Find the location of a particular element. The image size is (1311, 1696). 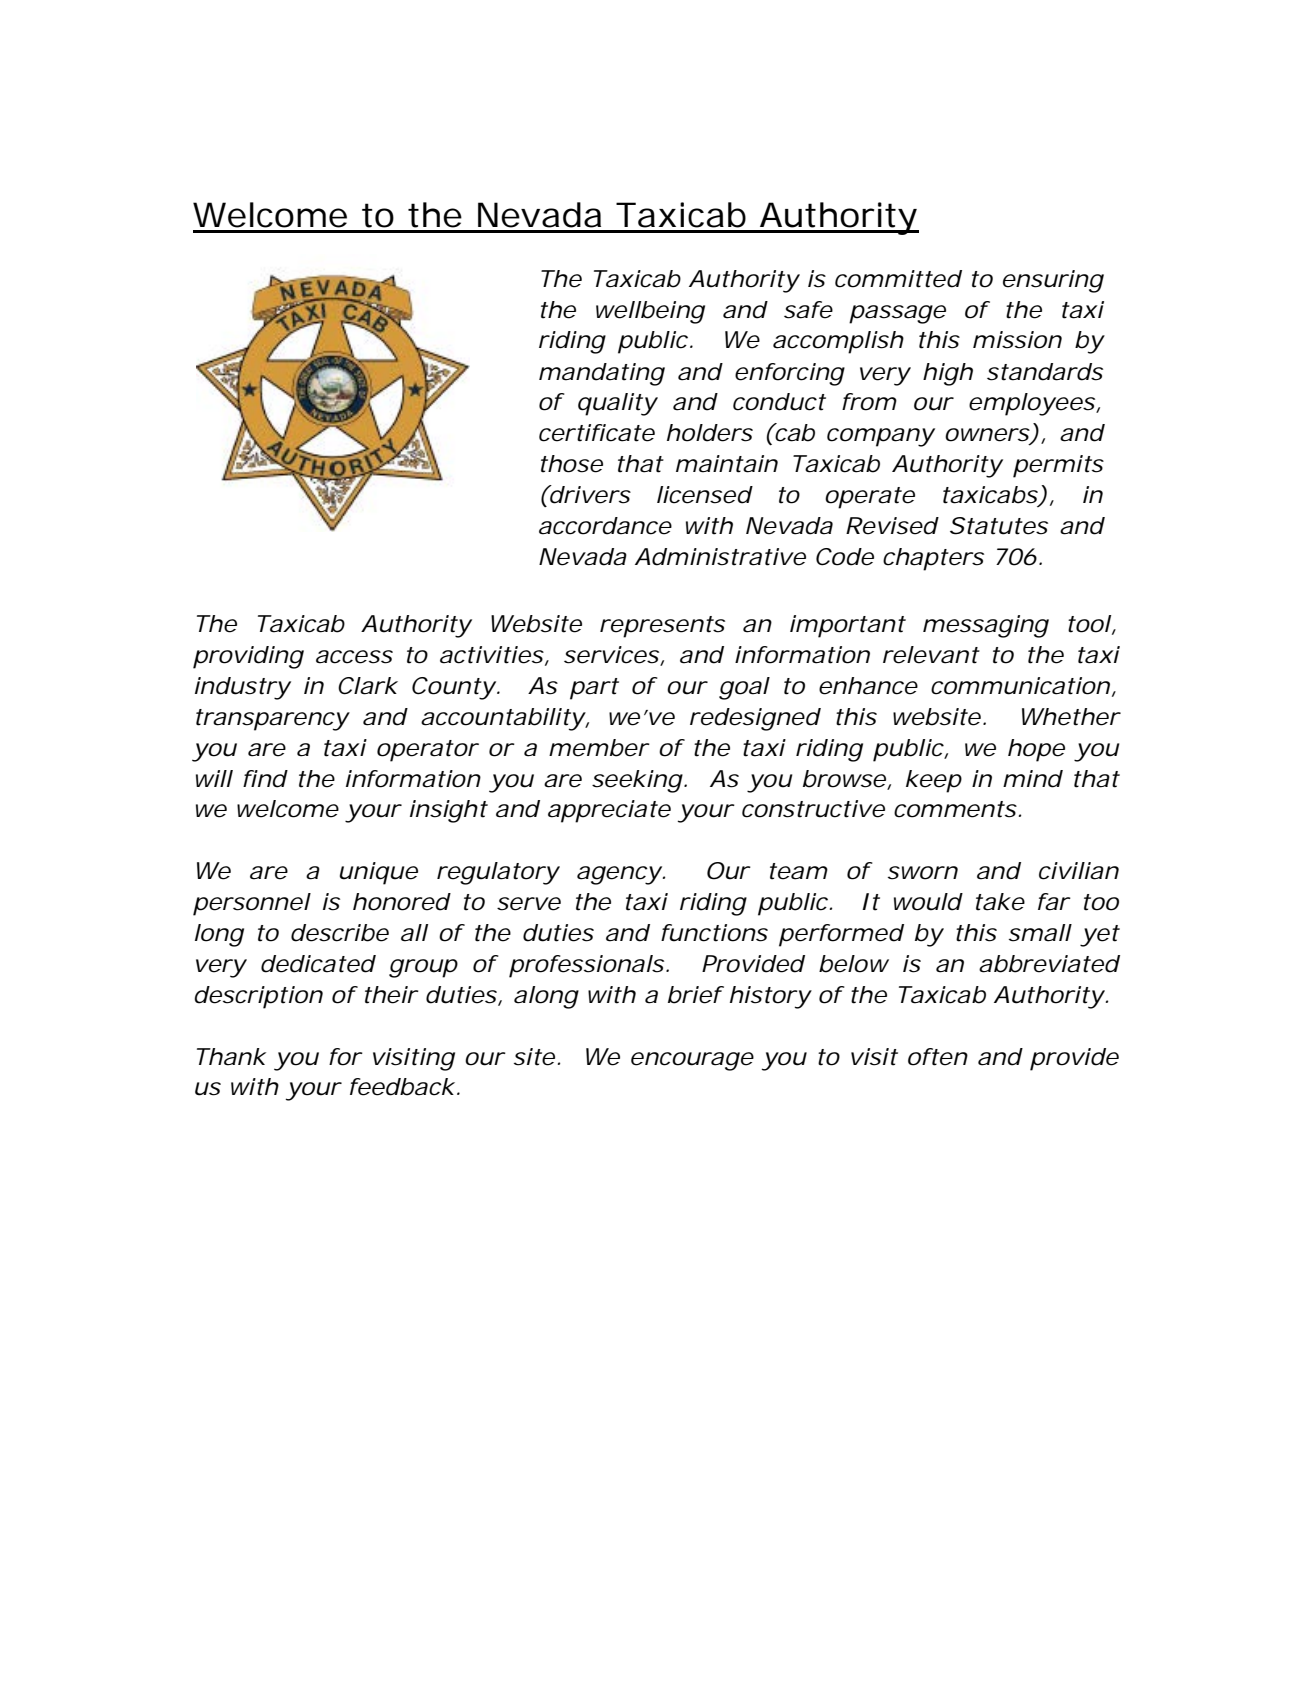

quality is located at coordinates (617, 404).
